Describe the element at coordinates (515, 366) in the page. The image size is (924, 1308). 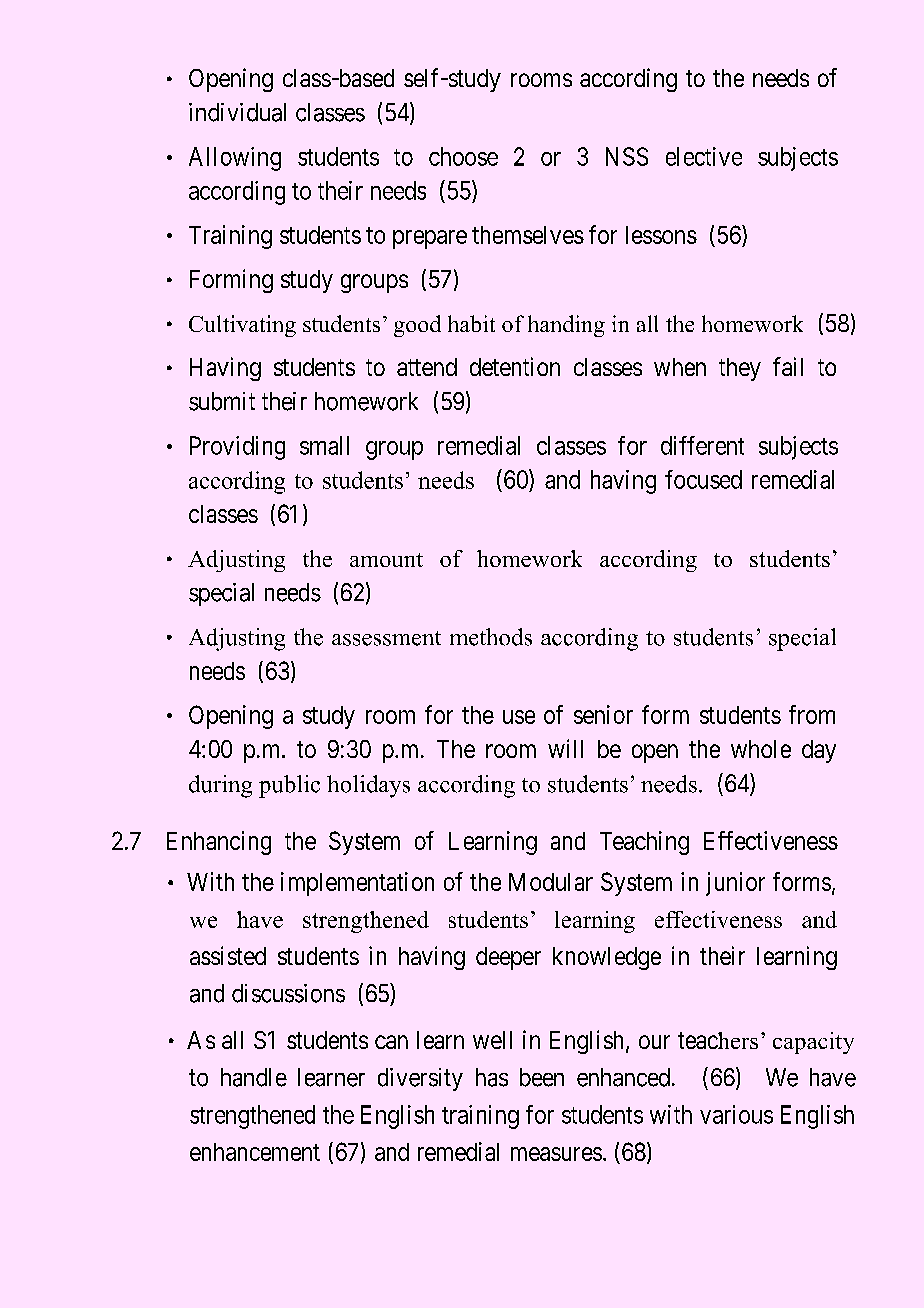
I see `detention` at that location.
